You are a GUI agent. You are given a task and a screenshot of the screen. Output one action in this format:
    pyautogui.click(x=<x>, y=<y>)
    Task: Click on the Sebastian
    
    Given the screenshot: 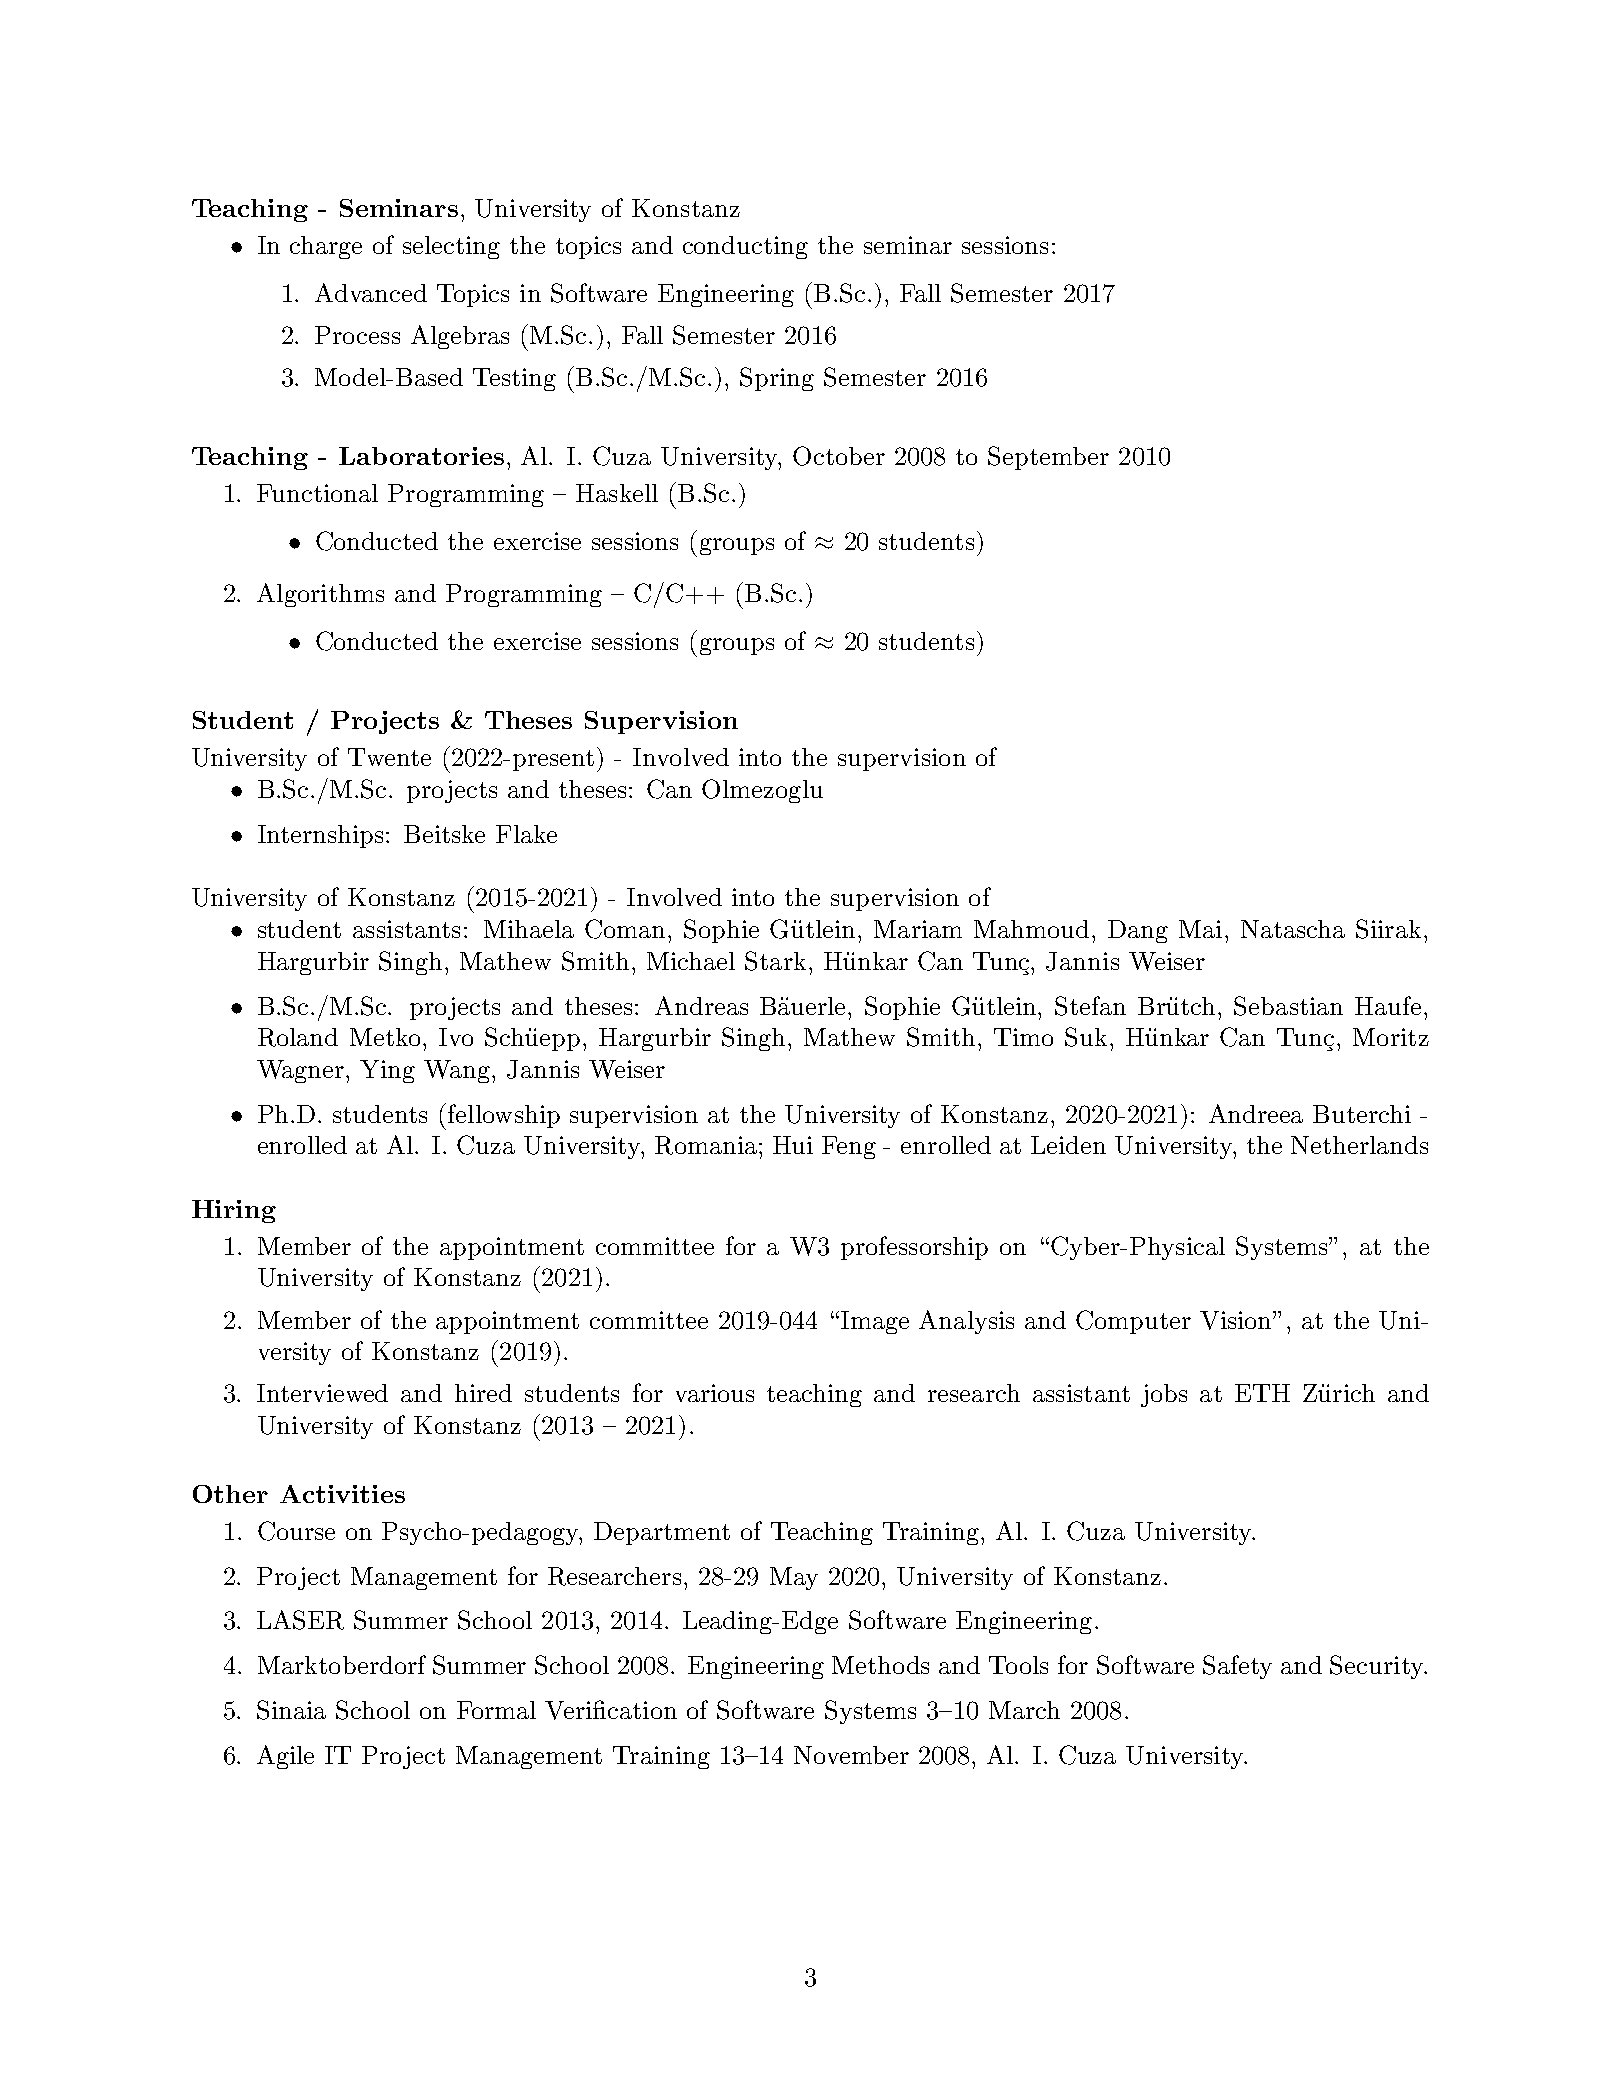 What is the action you would take?
    pyautogui.click(x=1288, y=1006)
